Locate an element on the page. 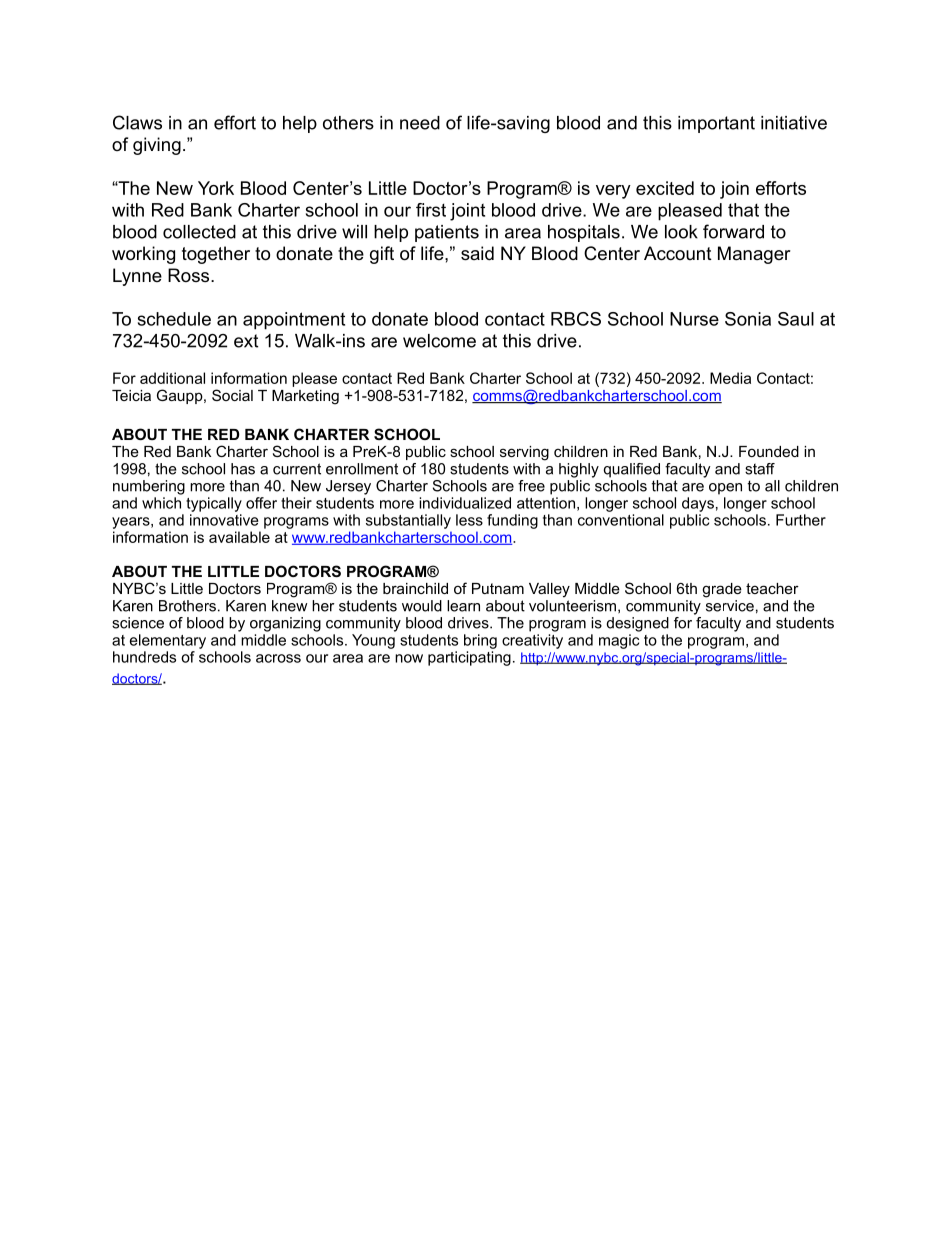 The height and width of the document is (1233, 952). giving is located at coordinates (157, 146).
